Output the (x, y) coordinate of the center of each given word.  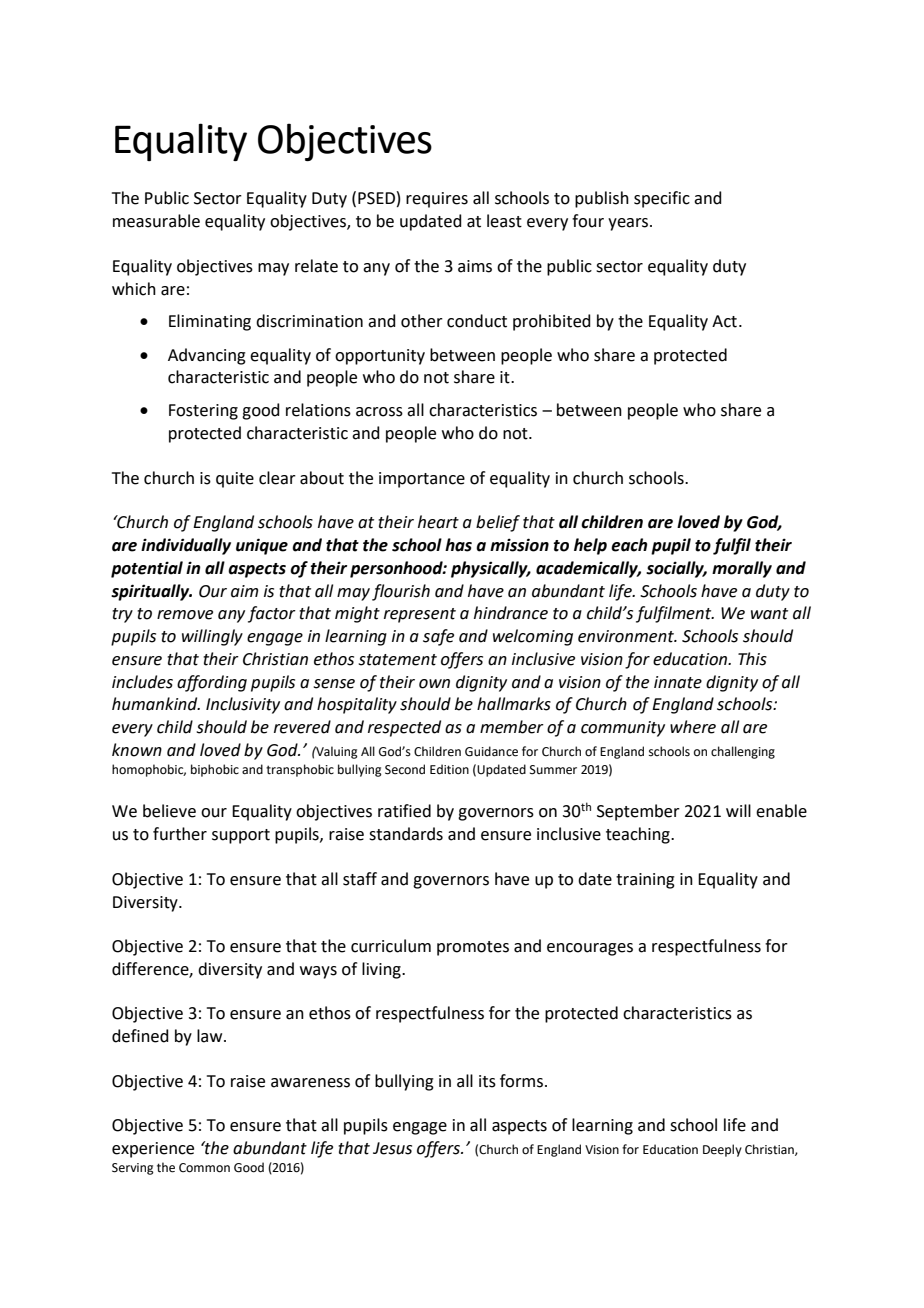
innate (678, 682)
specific (662, 199)
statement (397, 660)
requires (437, 200)
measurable (156, 221)
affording (212, 683)
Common (204, 1168)
